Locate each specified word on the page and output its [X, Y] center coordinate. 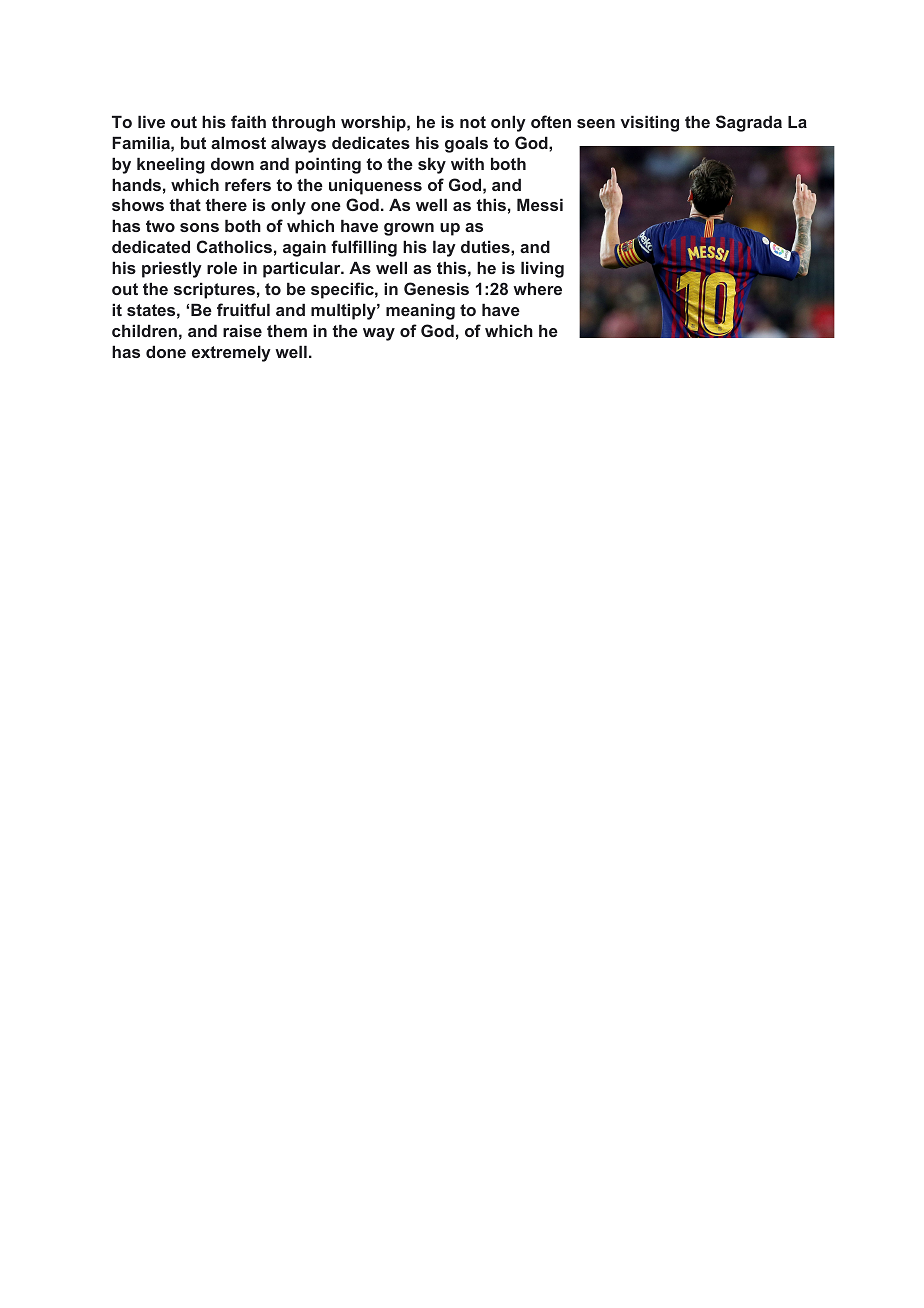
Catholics [234, 246]
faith [248, 121]
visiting [650, 123]
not [473, 122]
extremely [231, 353]
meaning [420, 311]
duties [486, 246]
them [287, 330]
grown [409, 229]
